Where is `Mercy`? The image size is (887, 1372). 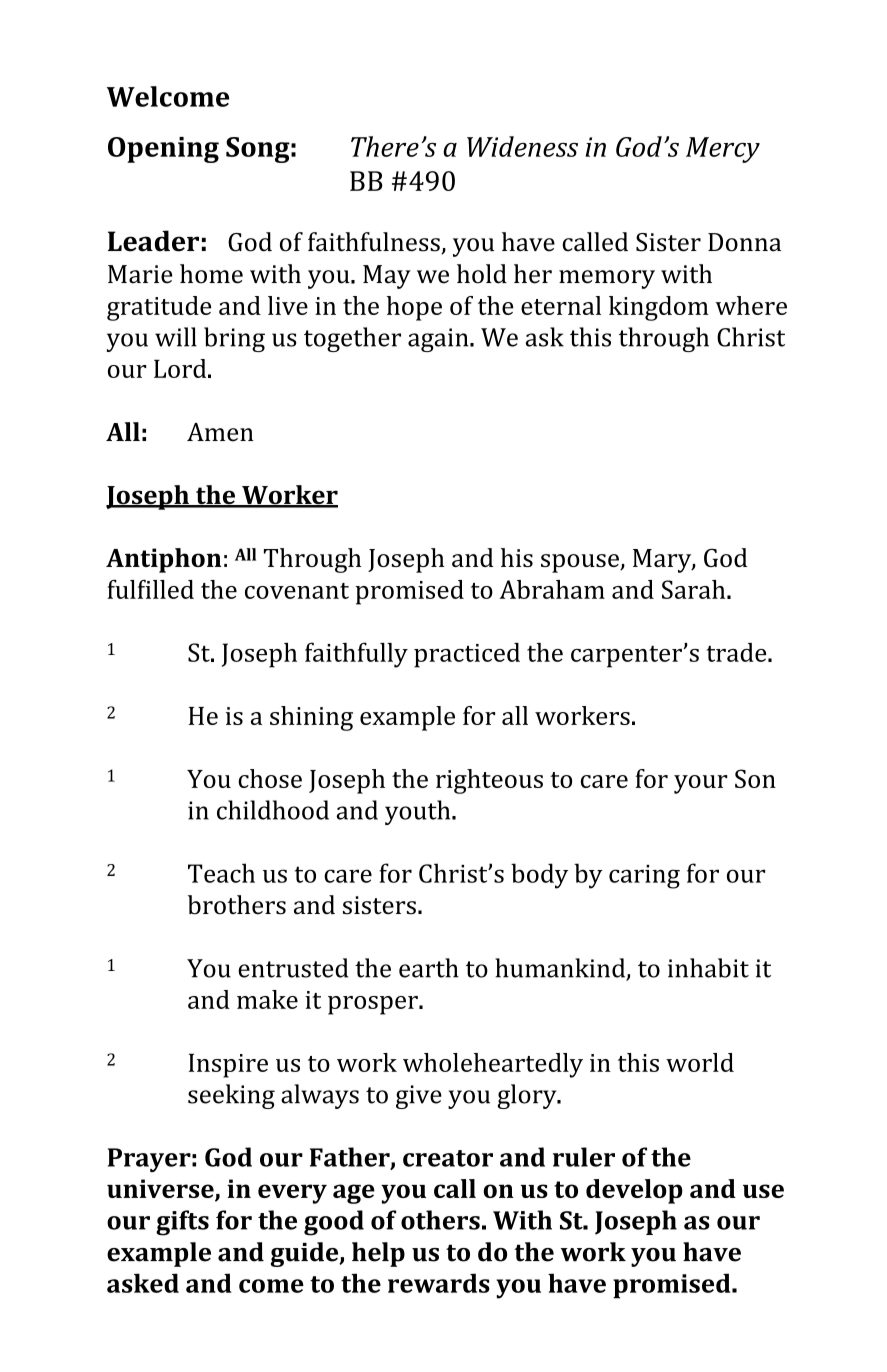
Mercy is located at coordinates (723, 150).
